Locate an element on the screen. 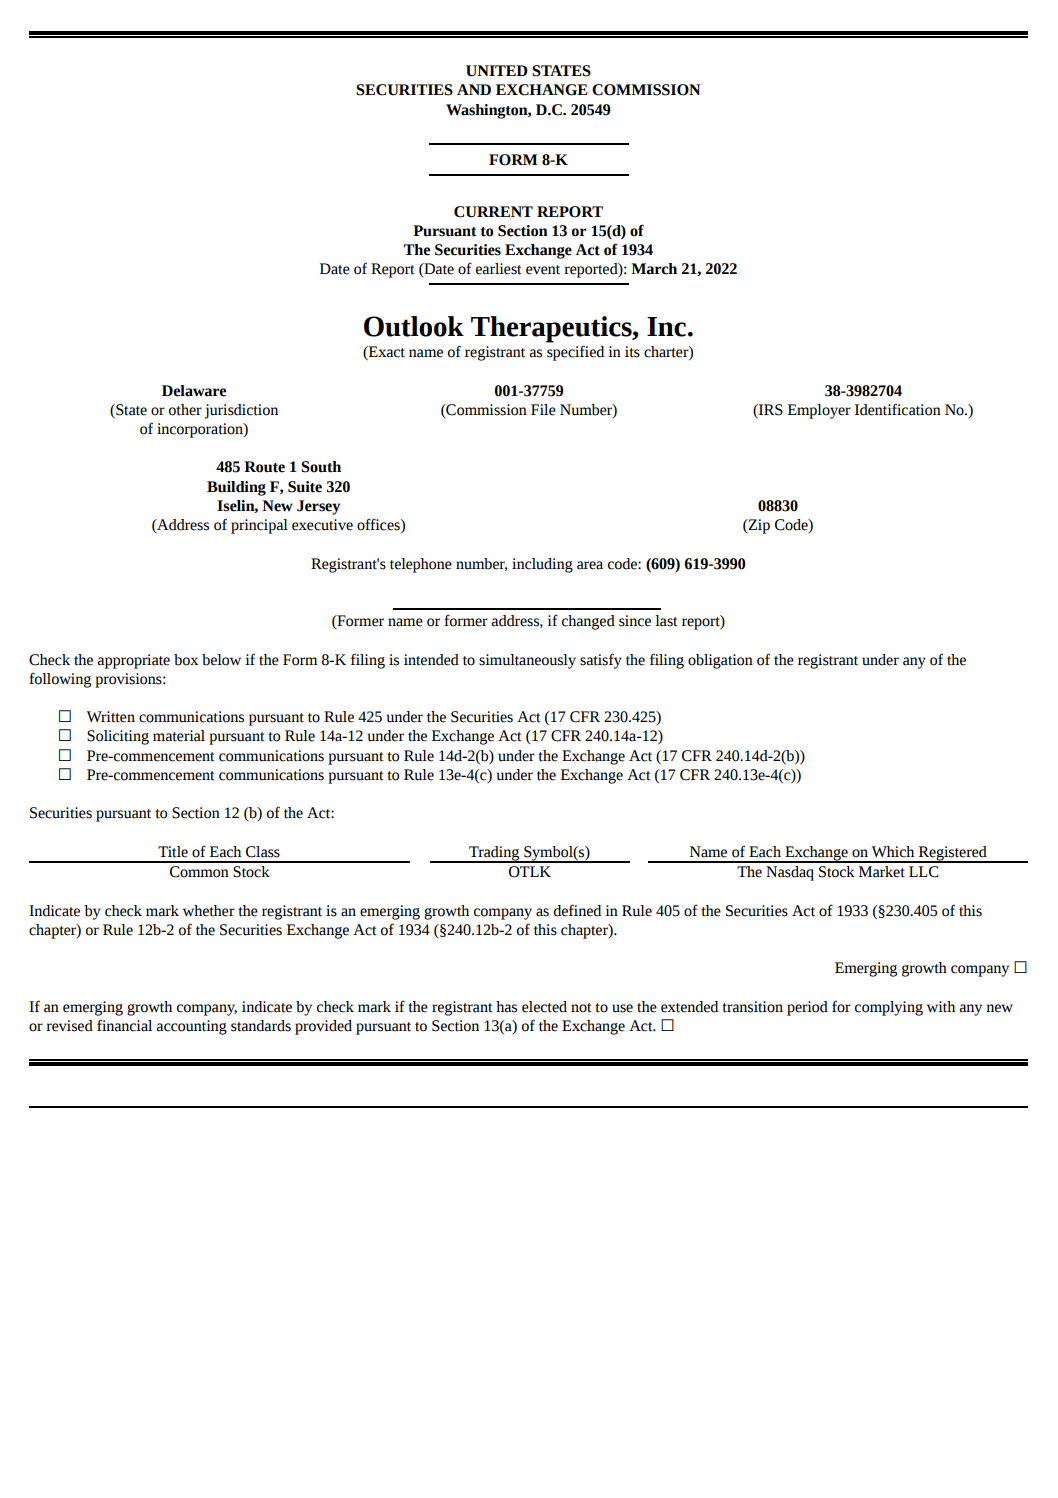 This screenshot has width=1058, height=1498. other is located at coordinates (185, 410).
